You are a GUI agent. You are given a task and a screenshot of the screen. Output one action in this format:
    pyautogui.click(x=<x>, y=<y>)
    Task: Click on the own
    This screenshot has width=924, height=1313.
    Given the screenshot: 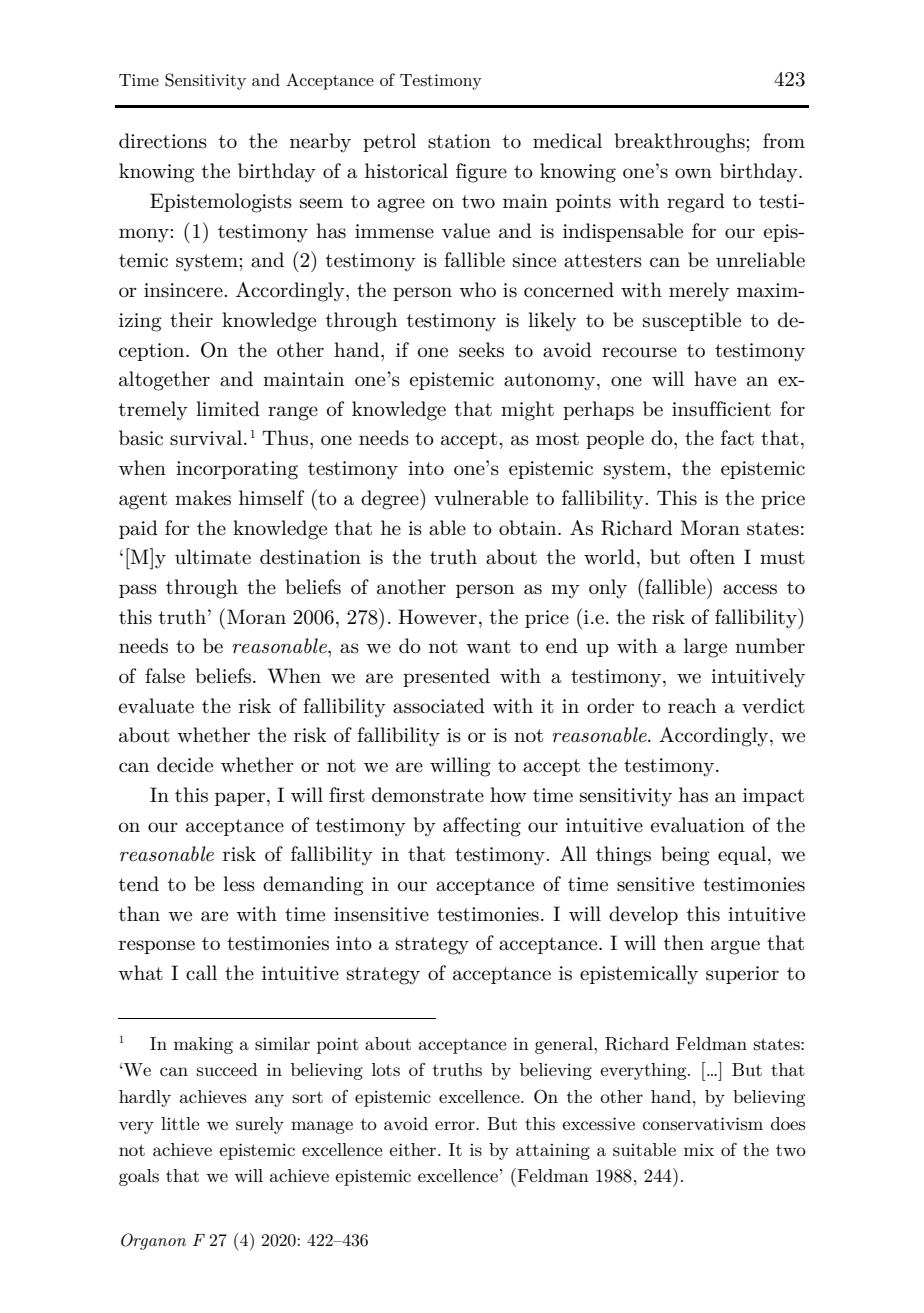 What is the action you would take?
    pyautogui.click(x=693, y=173)
